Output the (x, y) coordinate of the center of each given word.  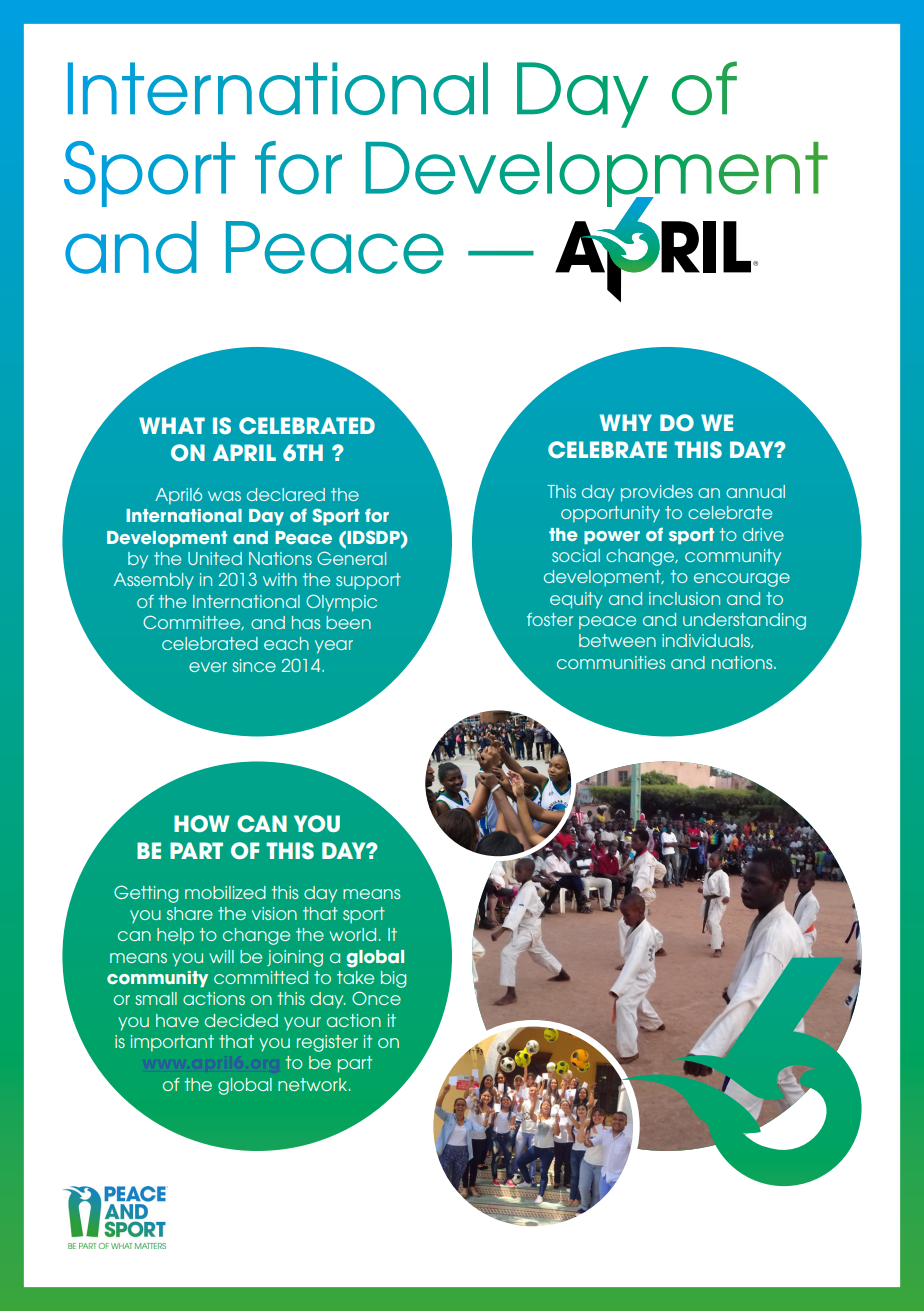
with (280, 579)
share (190, 913)
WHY (626, 422)
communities (611, 662)
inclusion (684, 598)
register (327, 1043)
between (617, 640)
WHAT (172, 425)
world (352, 934)
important (172, 1043)
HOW (202, 823)
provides (657, 493)
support (368, 581)
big (393, 979)
